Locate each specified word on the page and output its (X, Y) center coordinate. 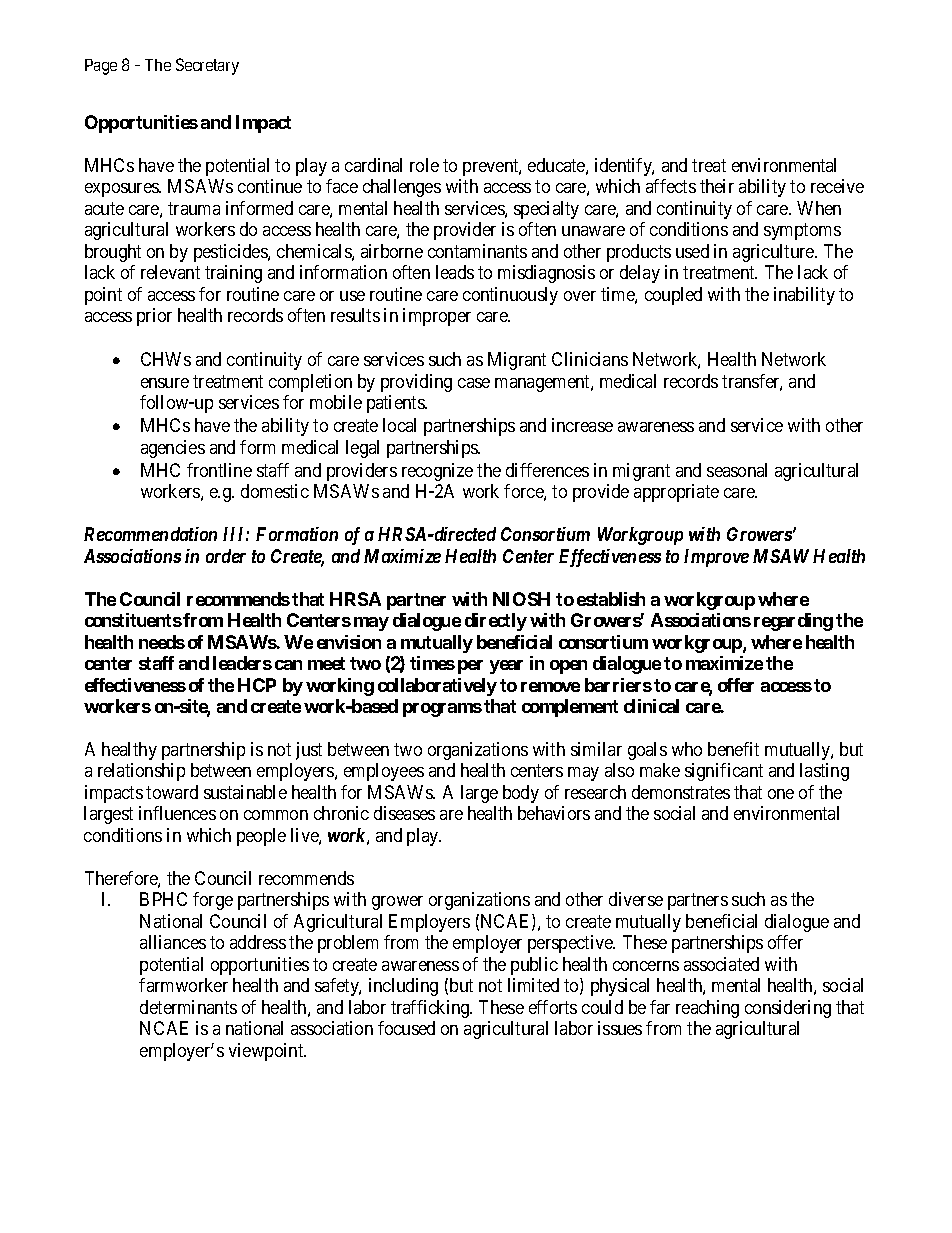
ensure (165, 383)
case (474, 383)
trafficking (431, 1009)
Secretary (207, 66)
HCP (257, 685)
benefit (733, 749)
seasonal (737, 470)
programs (442, 710)
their (717, 186)
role (424, 165)
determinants (188, 1007)
